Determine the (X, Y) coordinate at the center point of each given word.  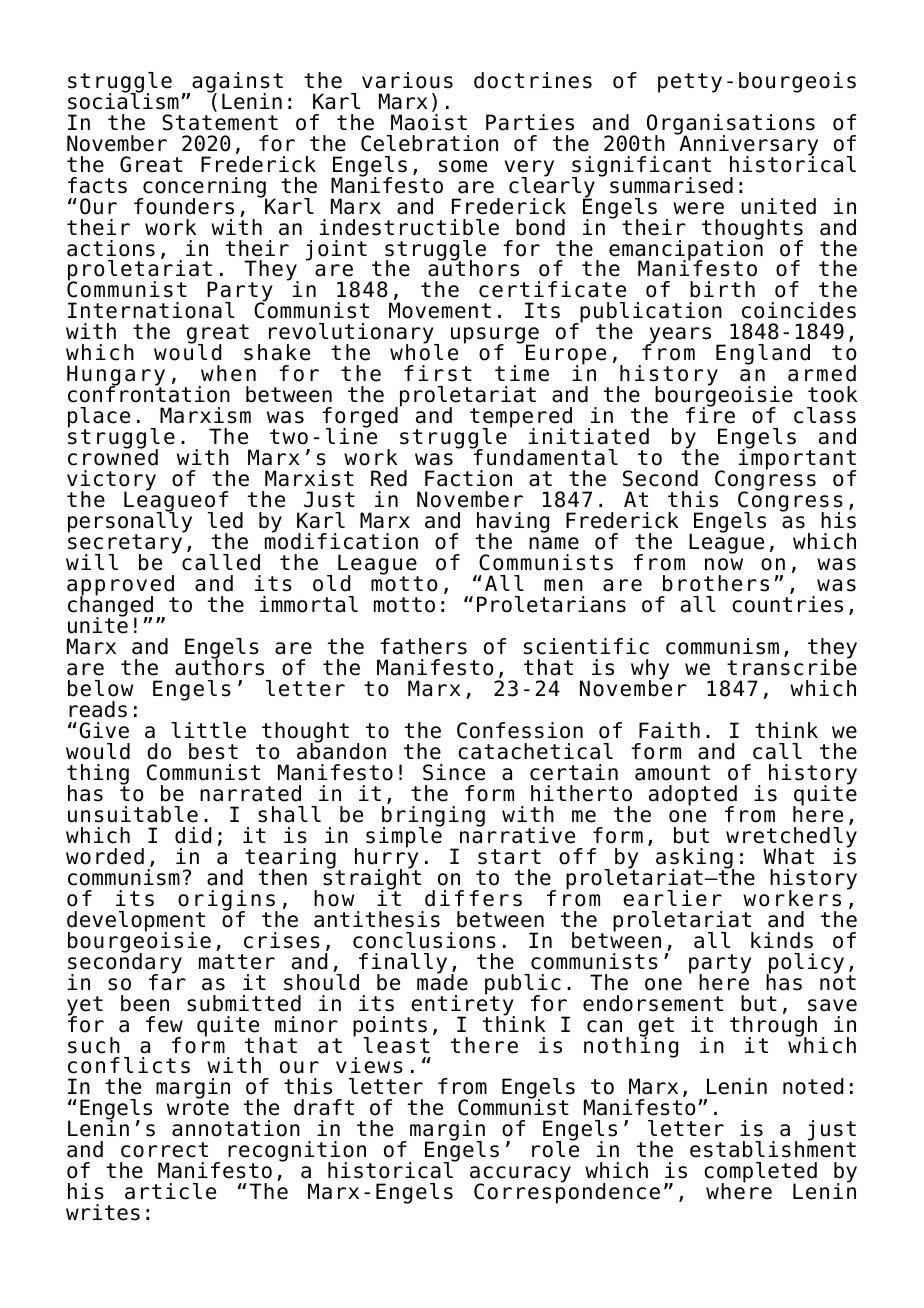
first (438, 373)
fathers (423, 646)
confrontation (149, 393)
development (136, 922)
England (763, 354)
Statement (220, 122)
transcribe (792, 666)
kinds (782, 940)
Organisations (730, 125)
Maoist (429, 122)
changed (110, 607)
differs (473, 898)
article (170, 1191)
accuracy (520, 1176)
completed (760, 1174)
